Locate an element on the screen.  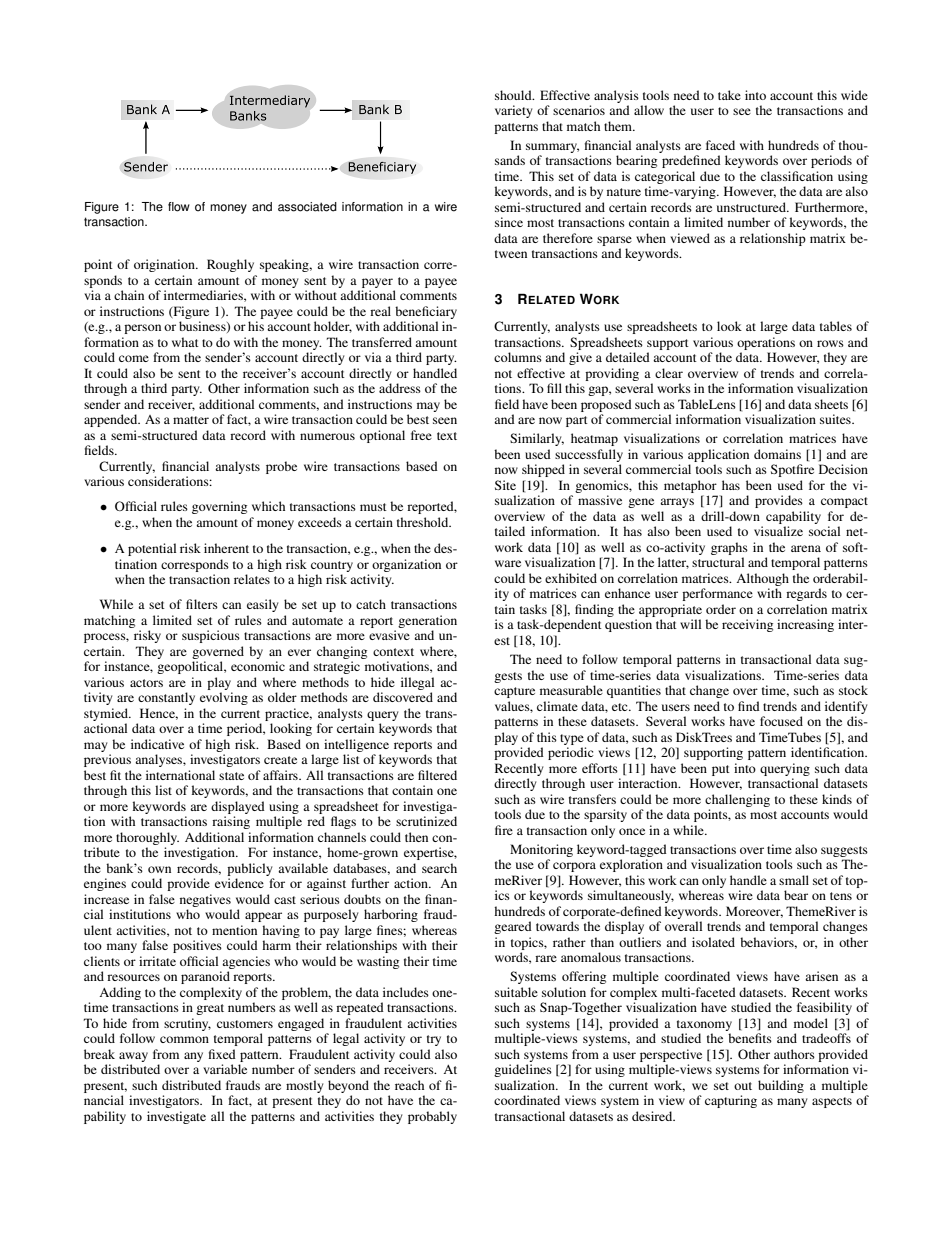
matter is located at coordinates (191, 420).
